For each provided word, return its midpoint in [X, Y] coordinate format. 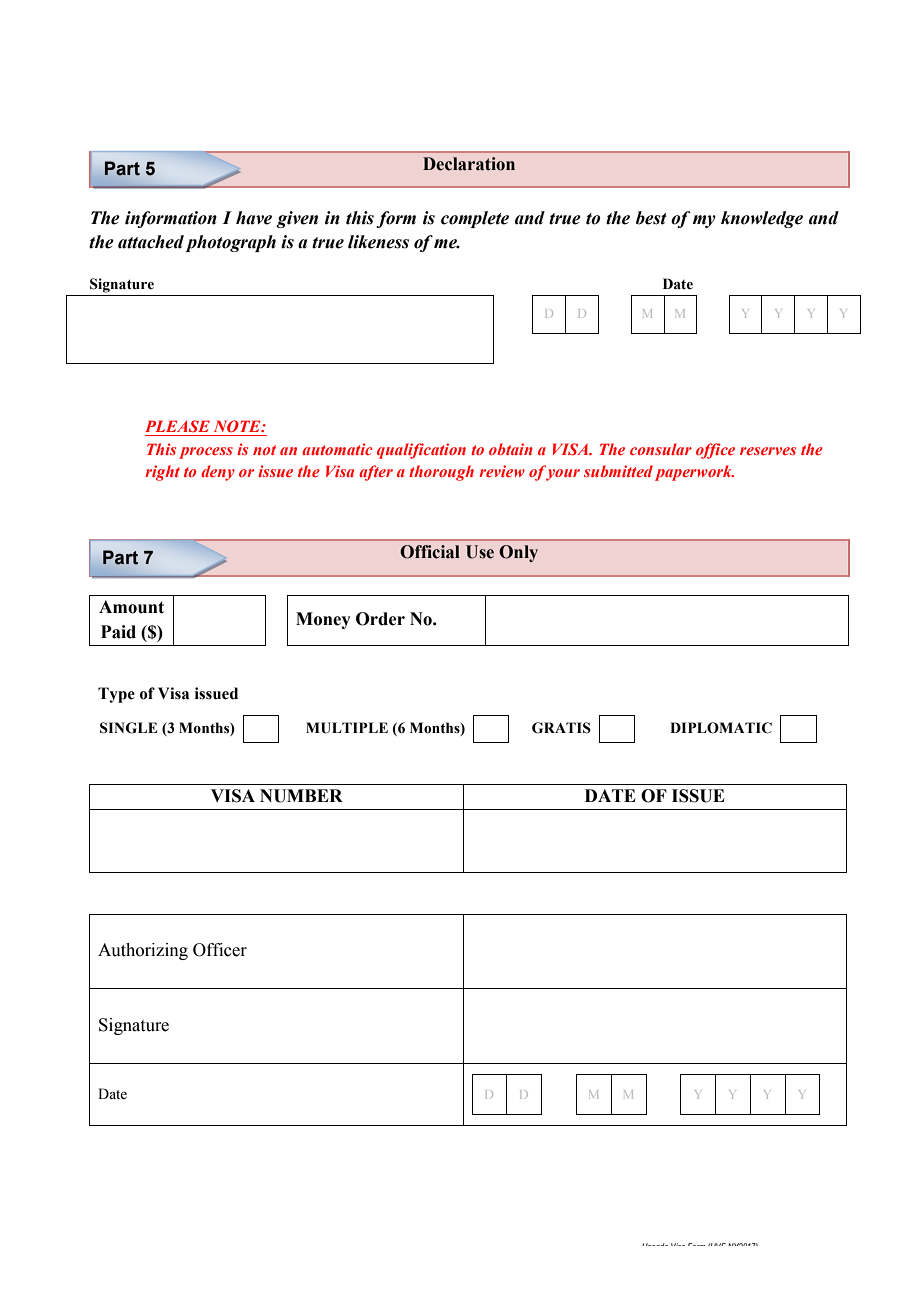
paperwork [694, 473]
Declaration [469, 164]
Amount [131, 607]
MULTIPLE [347, 728]
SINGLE [128, 728]
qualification [421, 451]
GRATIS [561, 728]
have [254, 218]
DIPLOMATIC [721, 728]
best [651, 218]
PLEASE [177, 426]
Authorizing [143, 951]
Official [430, 552]
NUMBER [301, 796]
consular [661, 449]
